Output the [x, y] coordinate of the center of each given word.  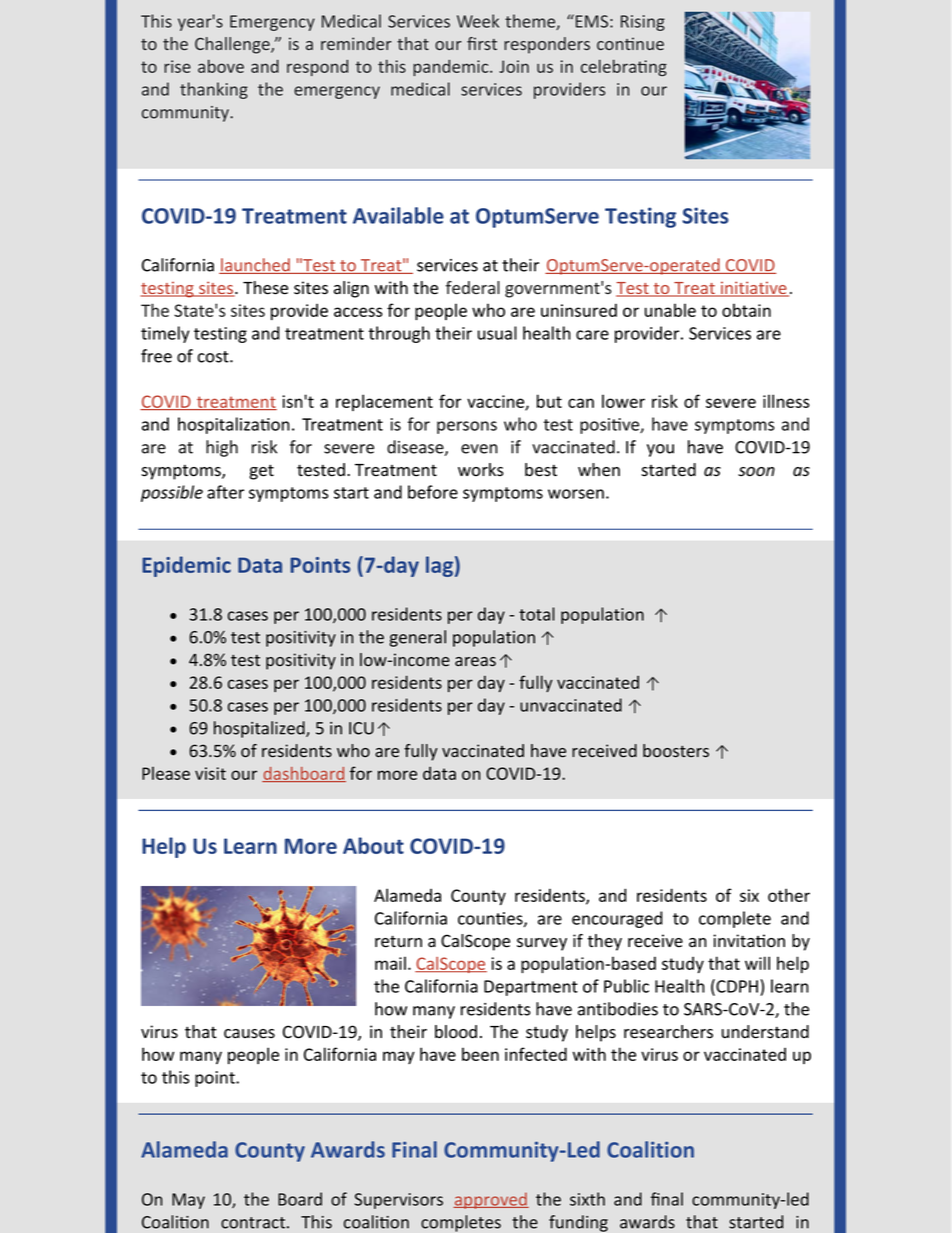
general [417, 638]
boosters [676, 750]
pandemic [452, 68]
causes [249, 1034]
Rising [643, 23]
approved [491, 1200]
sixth [587, 1199]
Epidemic [186, 566]
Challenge [233, 45]
